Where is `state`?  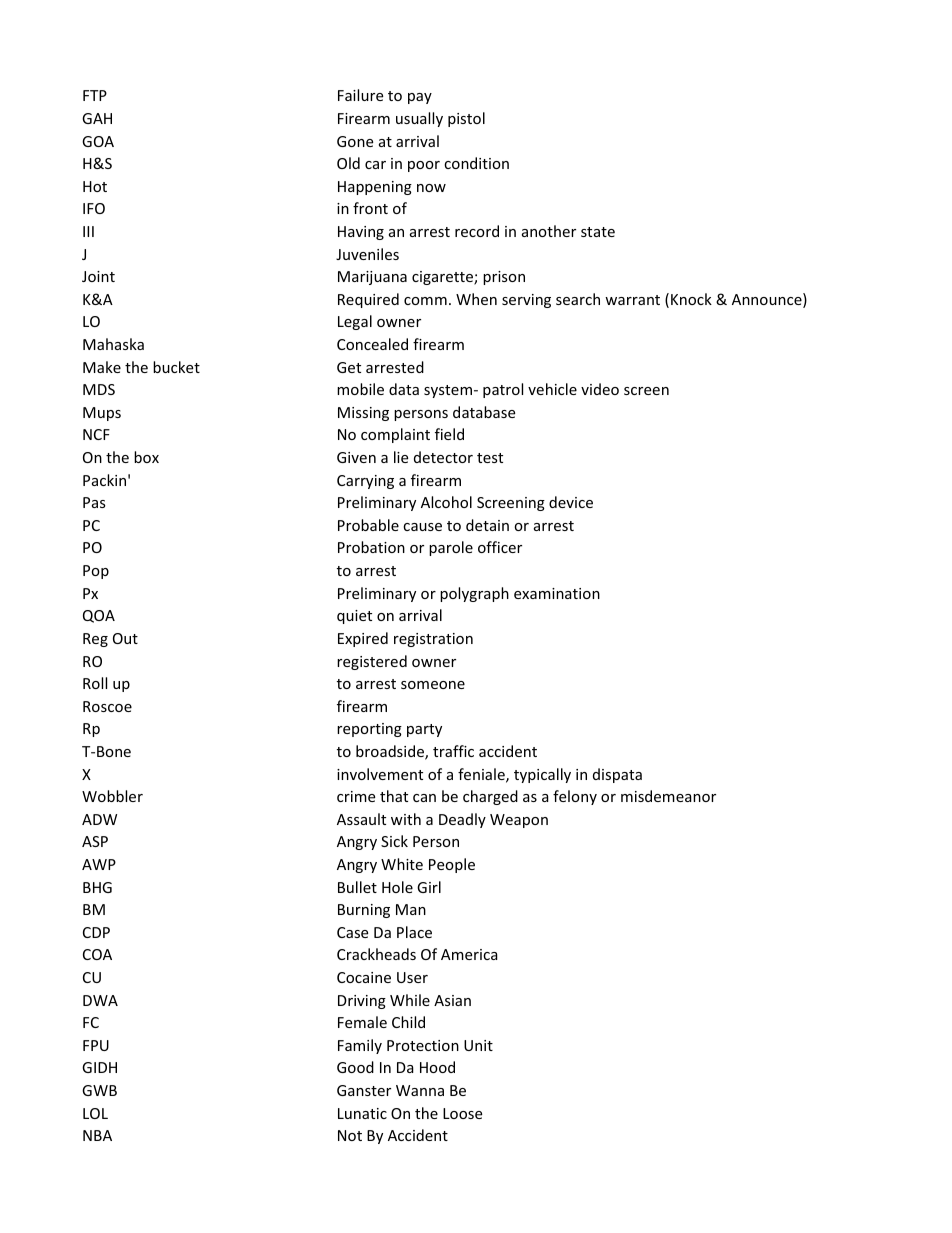
state is located at coordinates (598, 232).
